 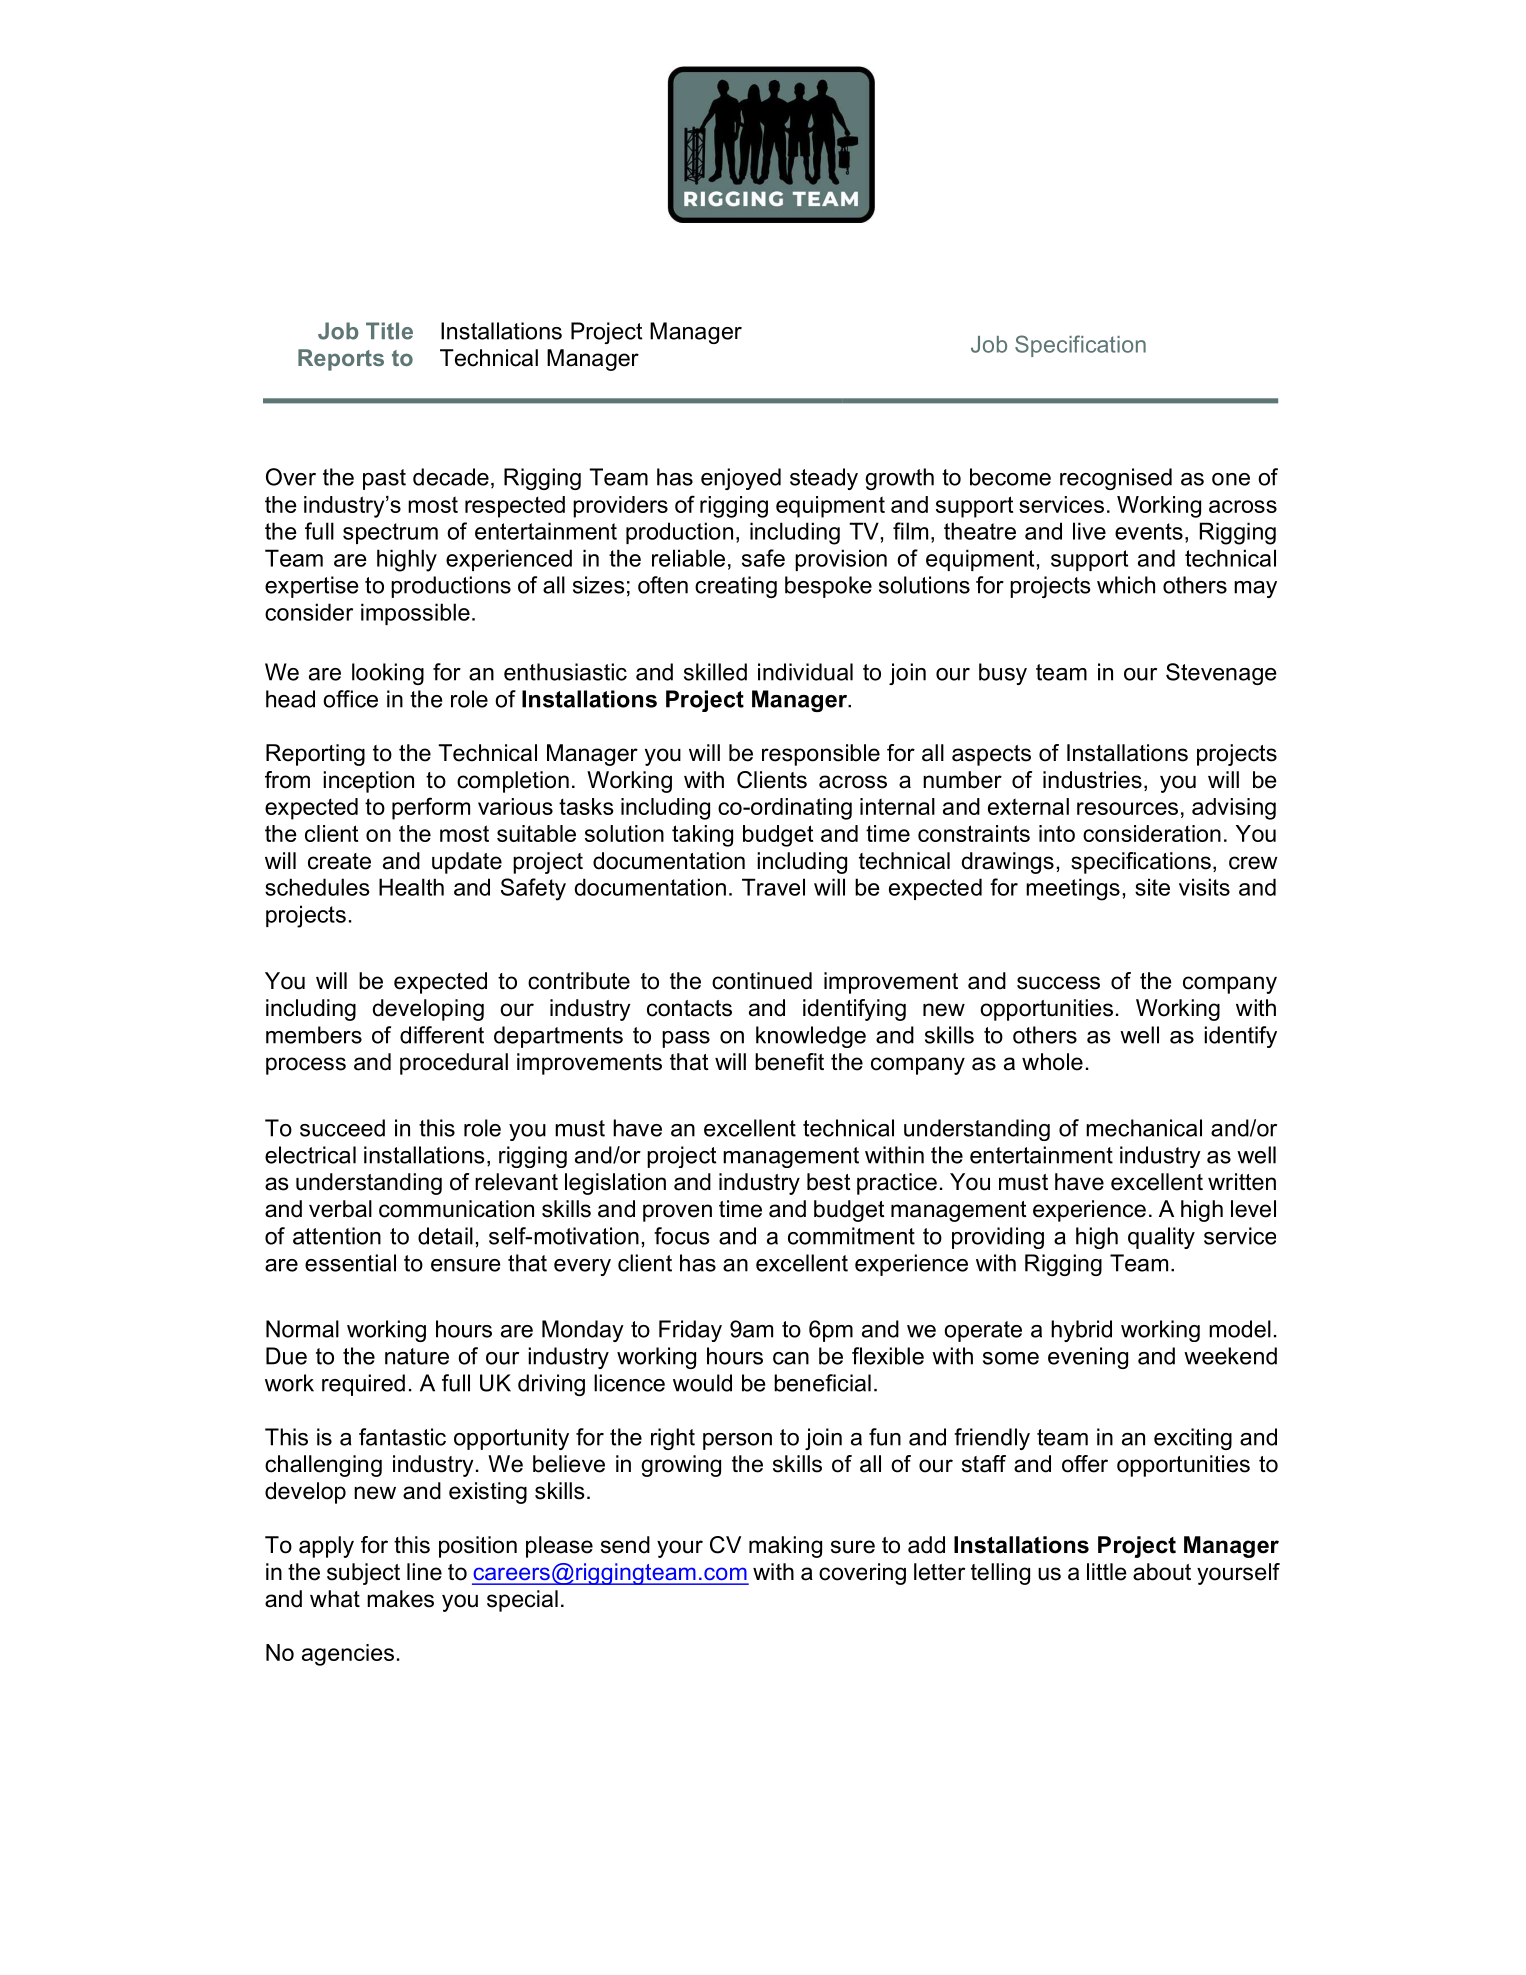 What do you see at coordinates (389, 331) in the screenshot?
I see `Title` at bounding box center [389, 331].
